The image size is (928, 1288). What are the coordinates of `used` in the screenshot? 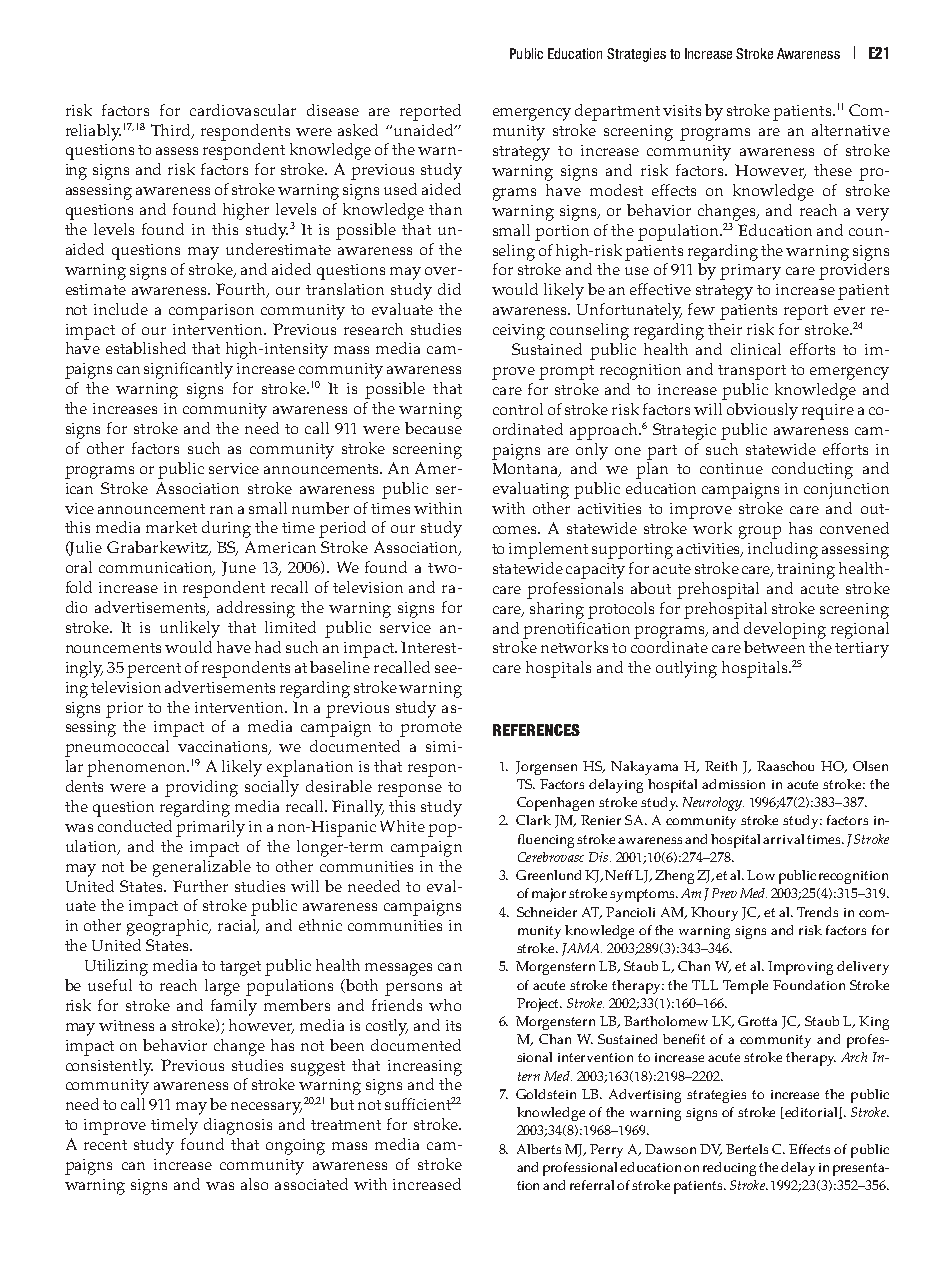 It's located at (400, 189).
